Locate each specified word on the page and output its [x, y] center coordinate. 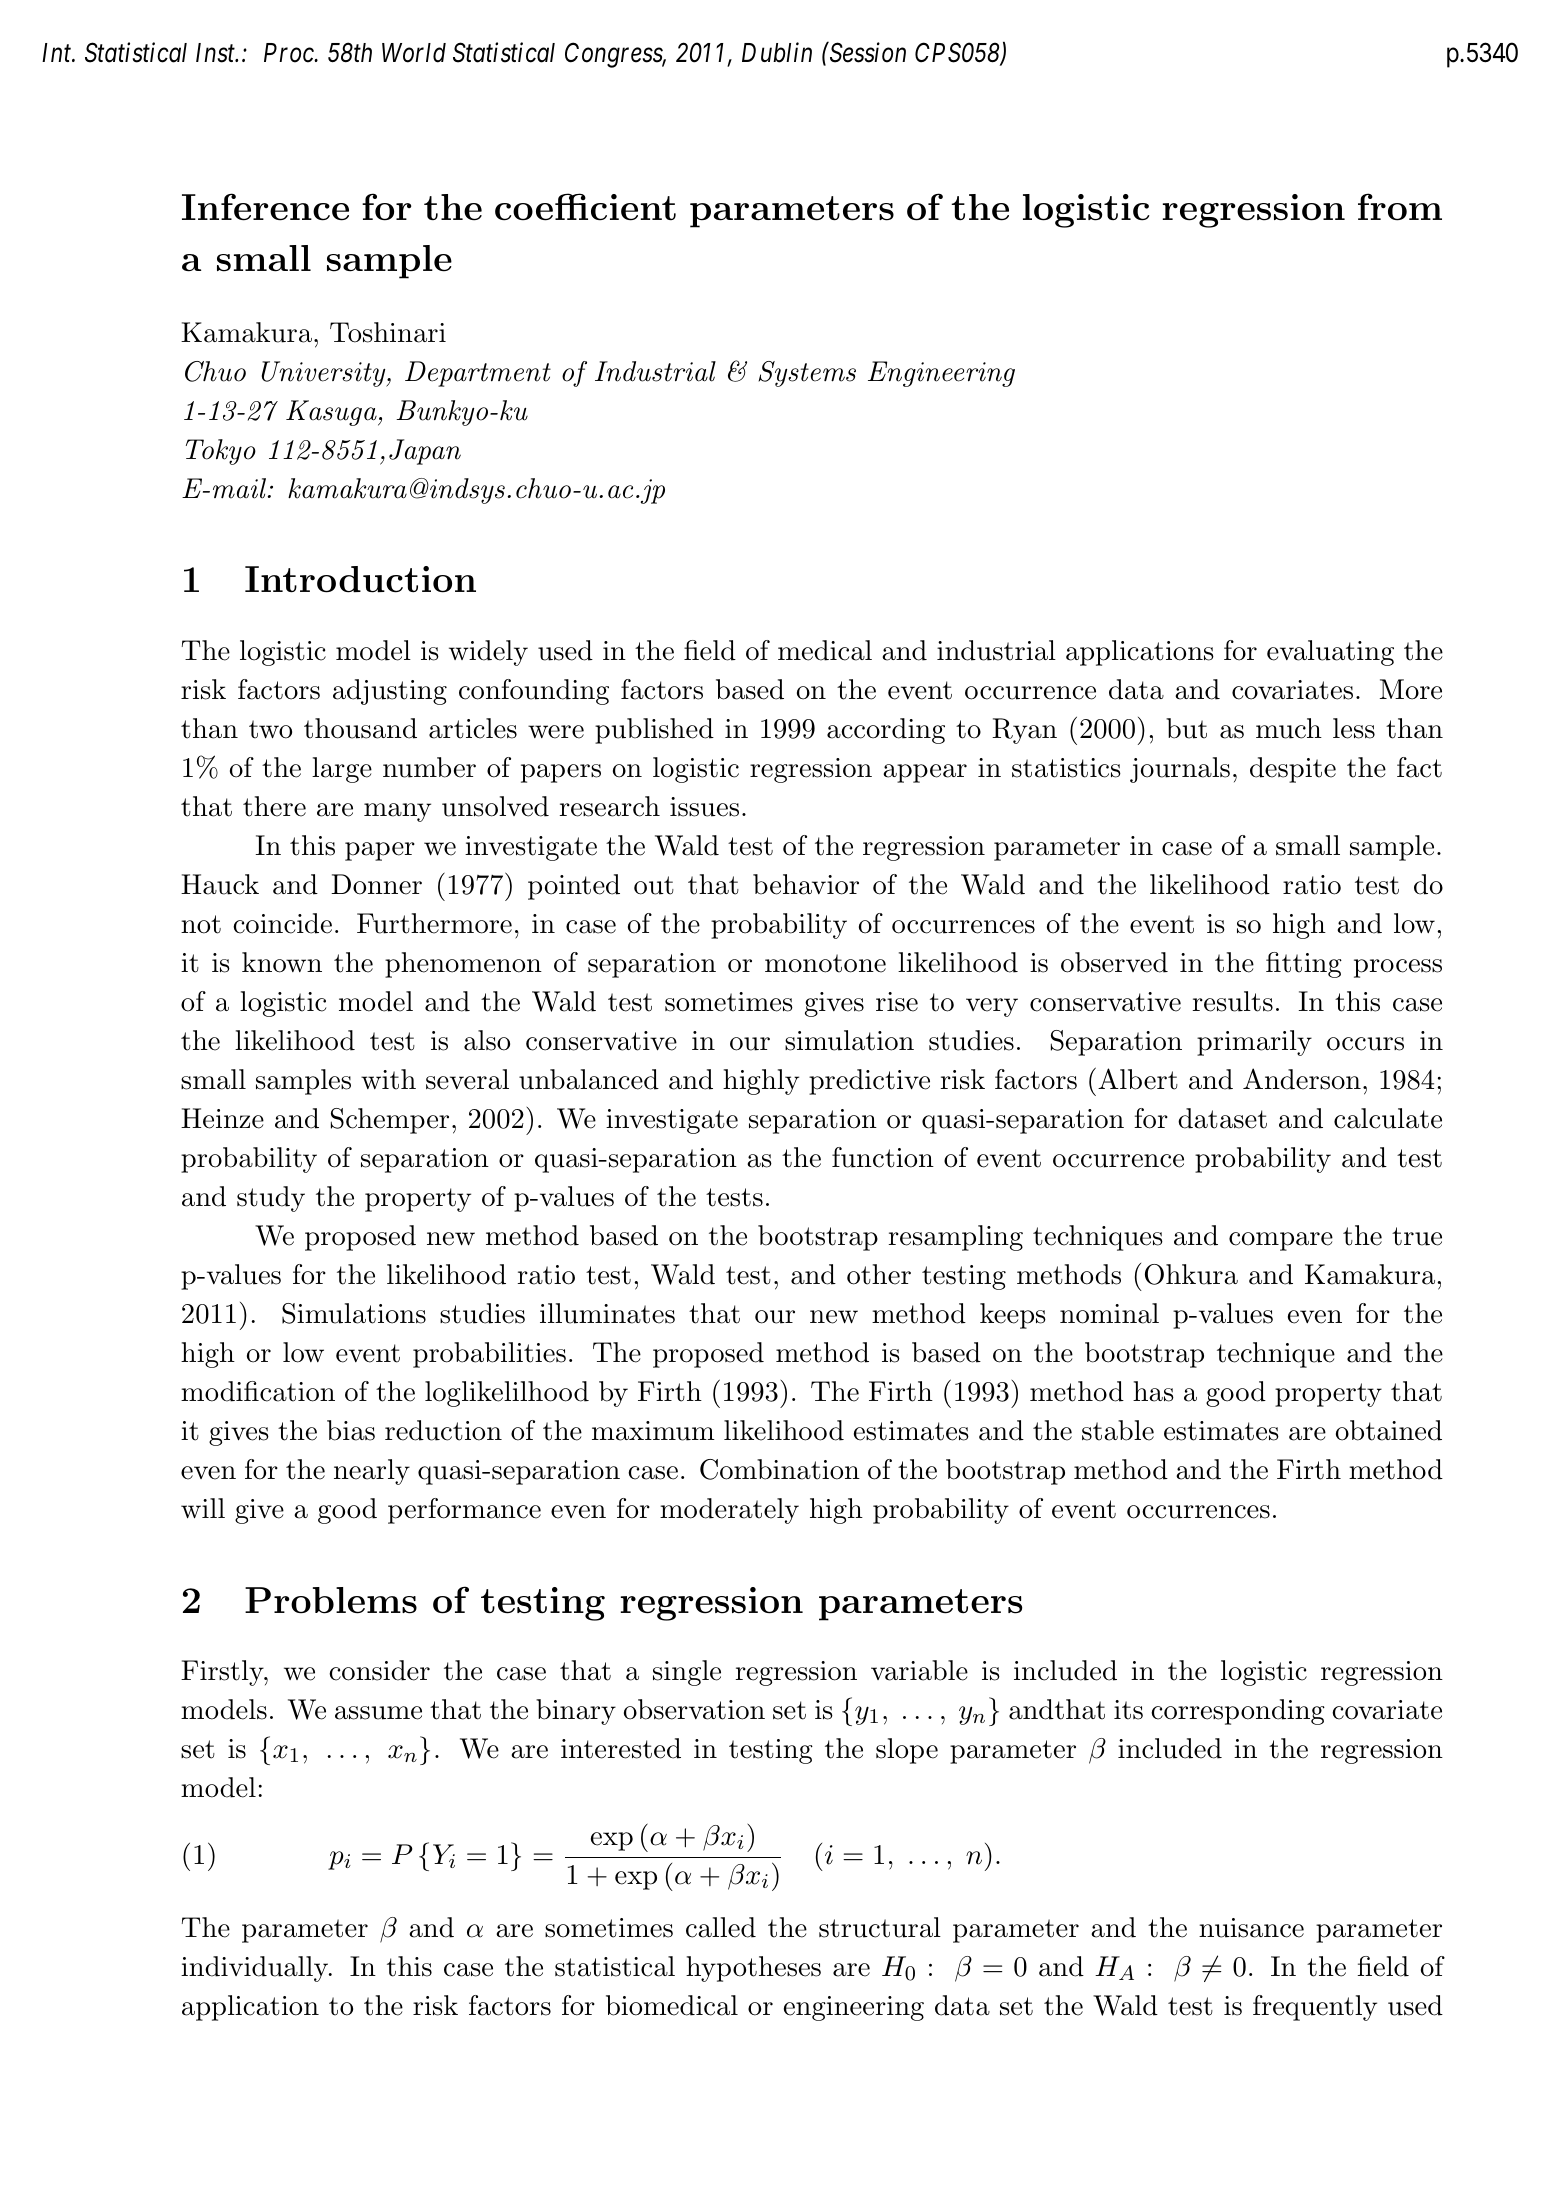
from [1400, 207]
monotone [825, 963]
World [414, 53]
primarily [1254, 1043]
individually [256, 1969]
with [388, 1079]
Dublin [777, 52]
